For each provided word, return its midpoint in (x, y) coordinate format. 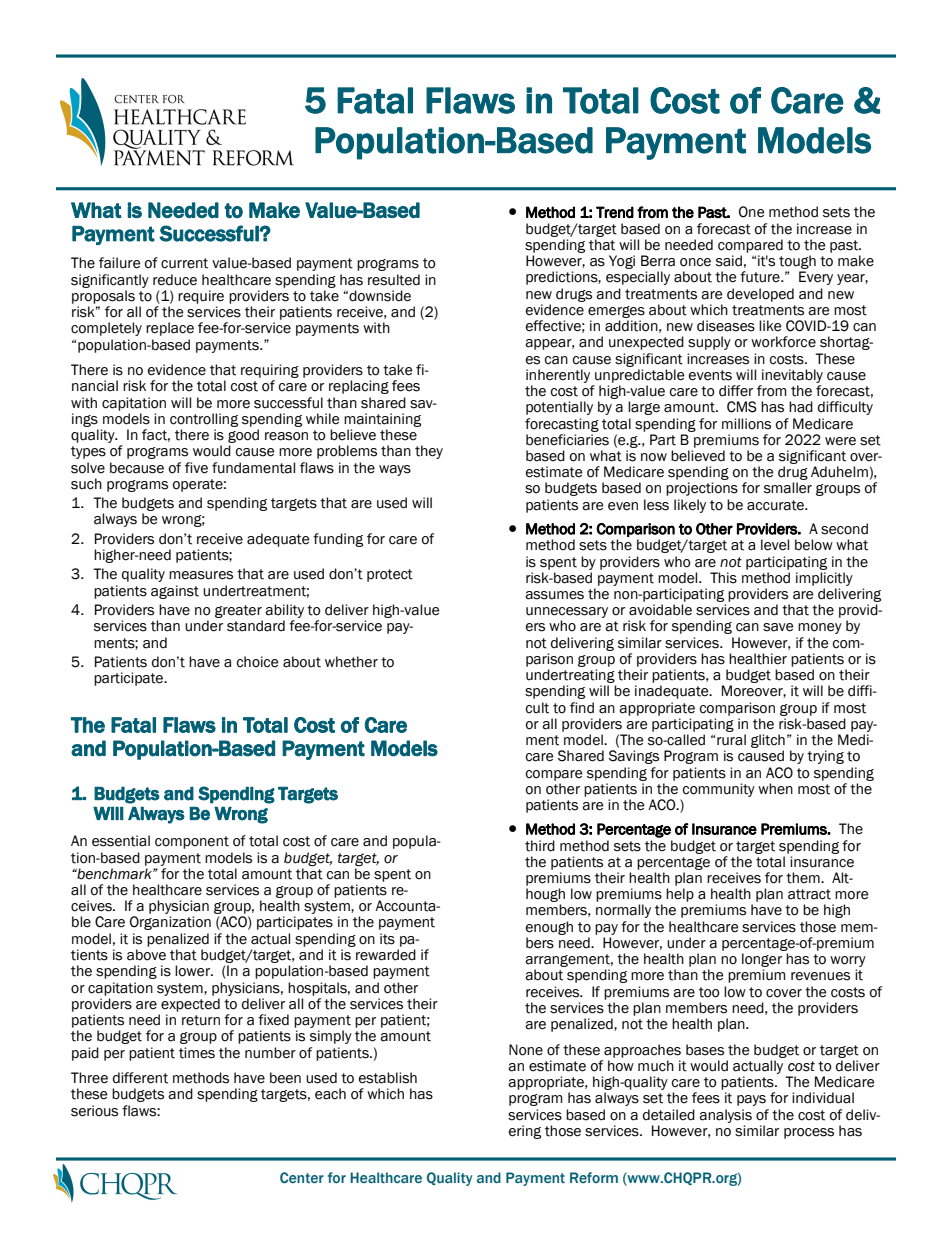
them (804, 878)
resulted (394, 280)
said (729, 261)
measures (201, 575)
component (192, 842)
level (775, 545)
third (540, 846)
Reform (594, 1177)
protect (390, 575)
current (184, 263)
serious (94, 1111)
